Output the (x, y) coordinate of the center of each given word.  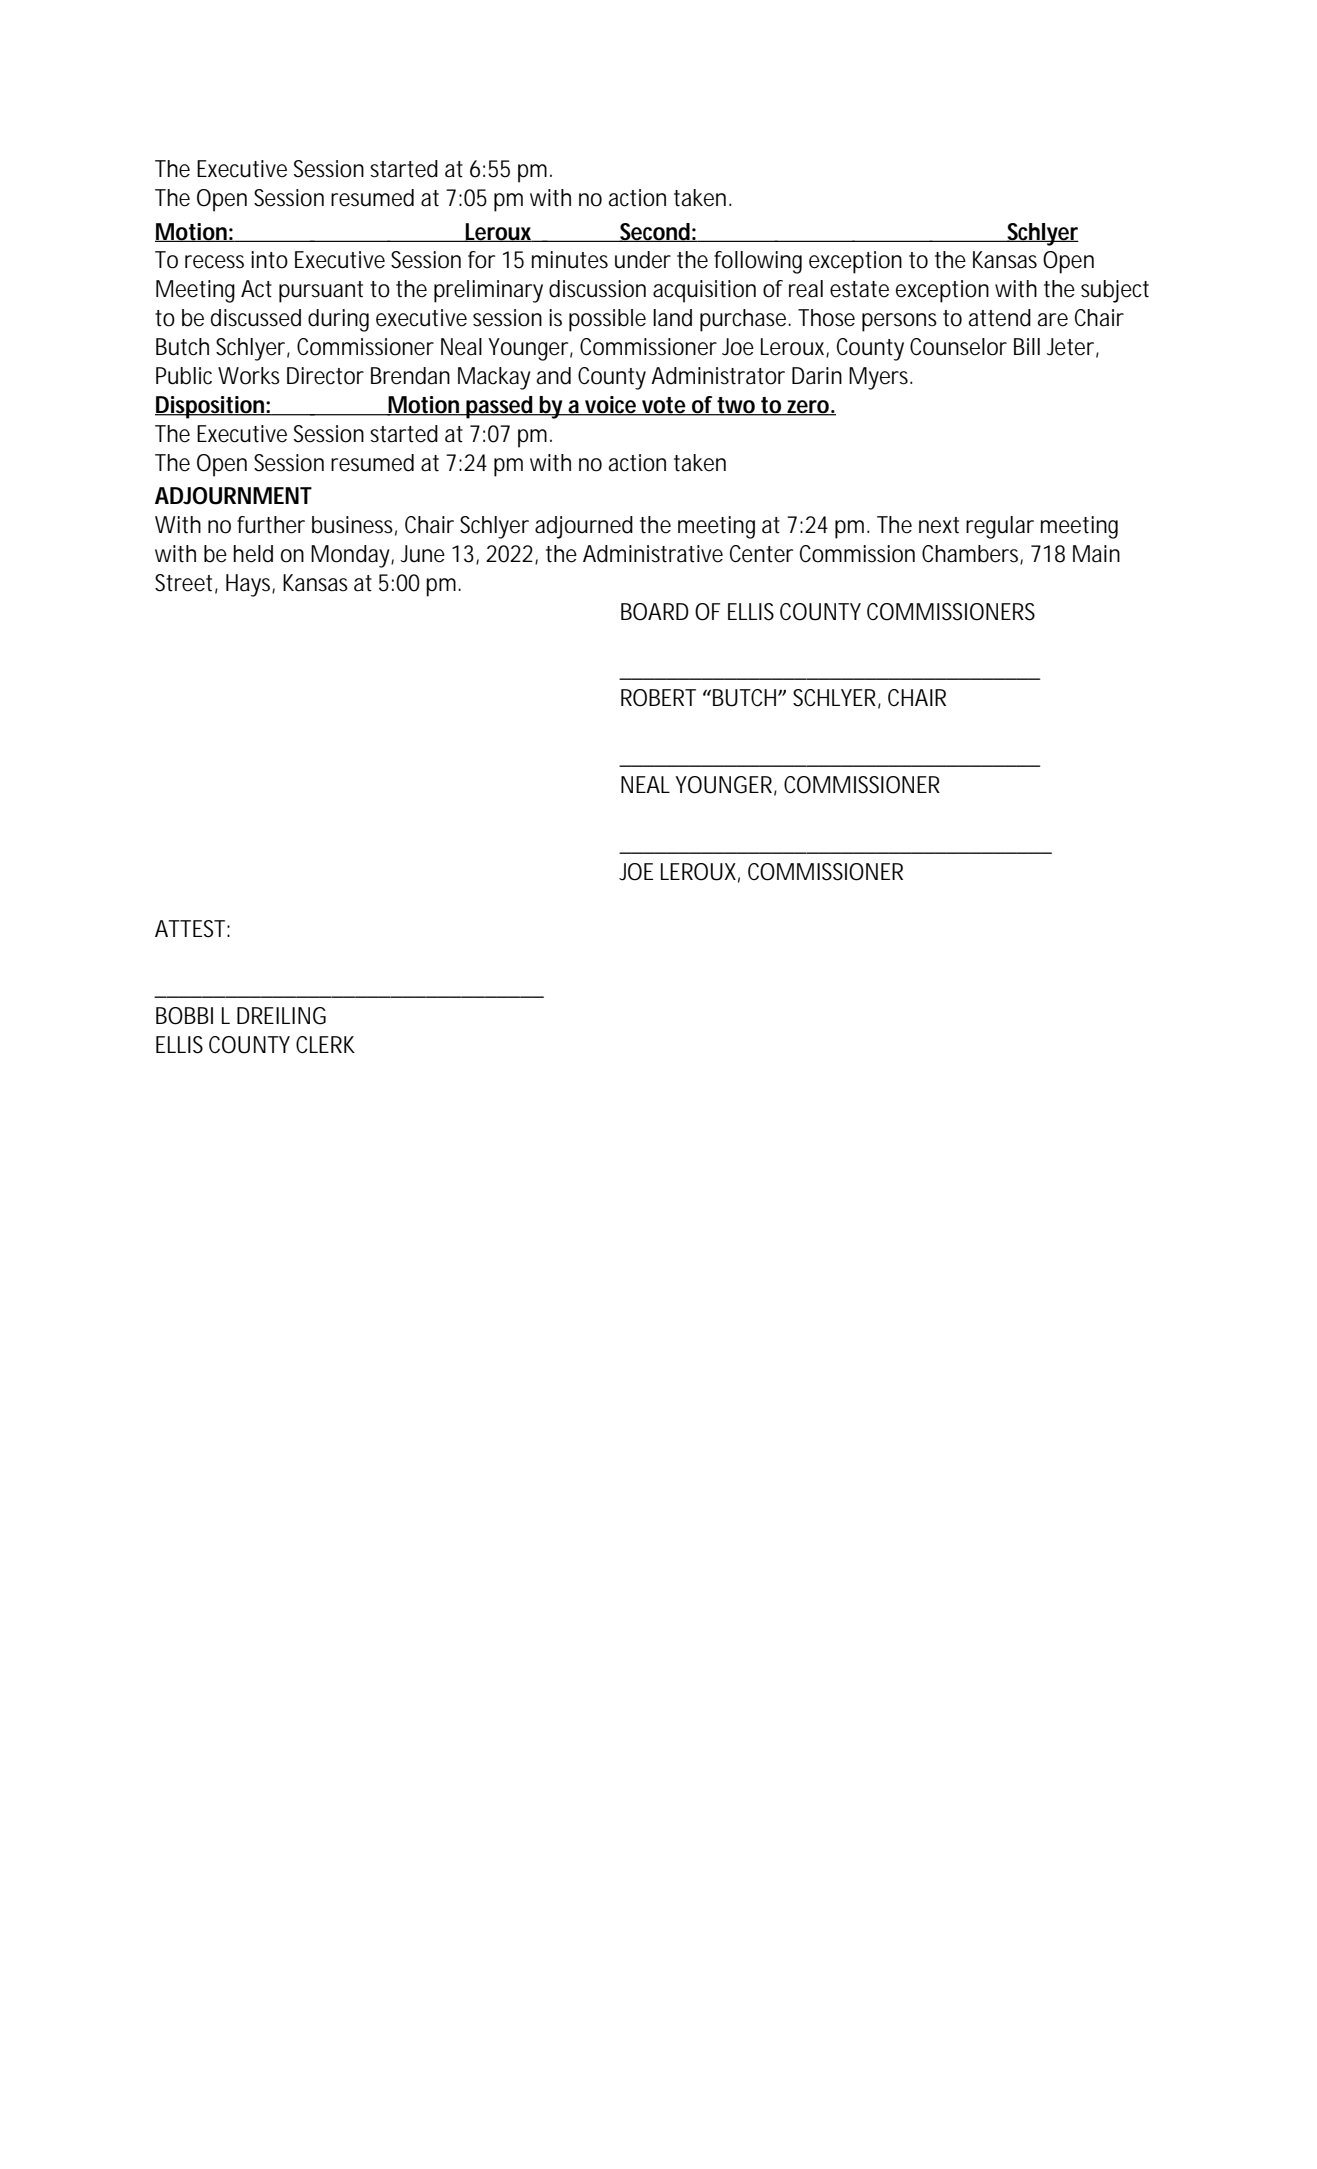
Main (1096, 554)
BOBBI (184, 1016)
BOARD (655, 612)
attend (1000, 318)
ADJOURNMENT (233, 496)
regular (1000, 527)
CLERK (325, 1045)
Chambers (972, 554)
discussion (597, 289)
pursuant (321, 292)
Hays (250, 585)
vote (664, 406)
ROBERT (658, 698)
